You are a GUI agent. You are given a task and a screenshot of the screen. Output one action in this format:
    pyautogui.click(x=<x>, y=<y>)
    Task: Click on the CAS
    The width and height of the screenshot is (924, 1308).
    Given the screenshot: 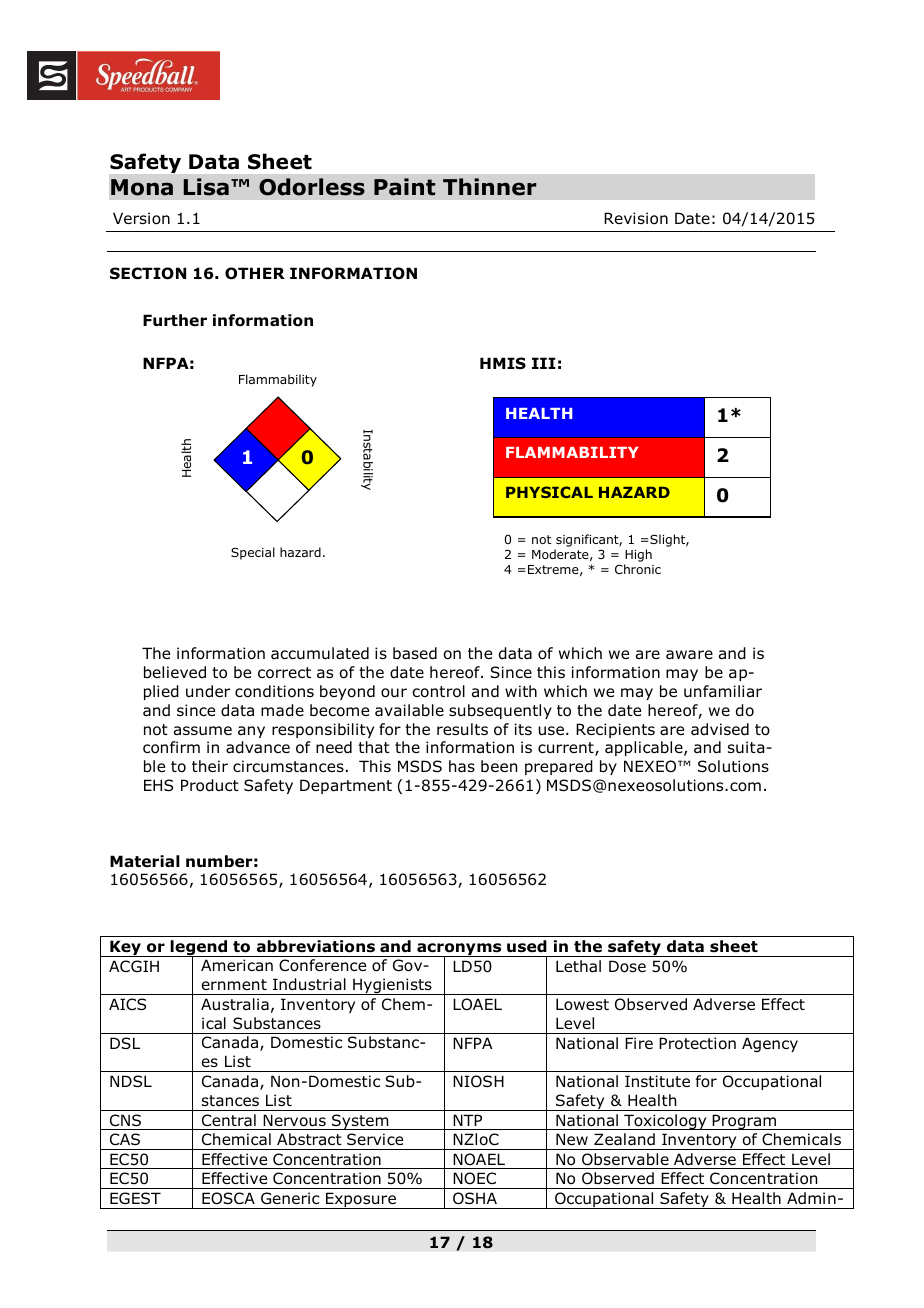 What is the action you would take?
    pyautogui.click(x=125, y=1139)
